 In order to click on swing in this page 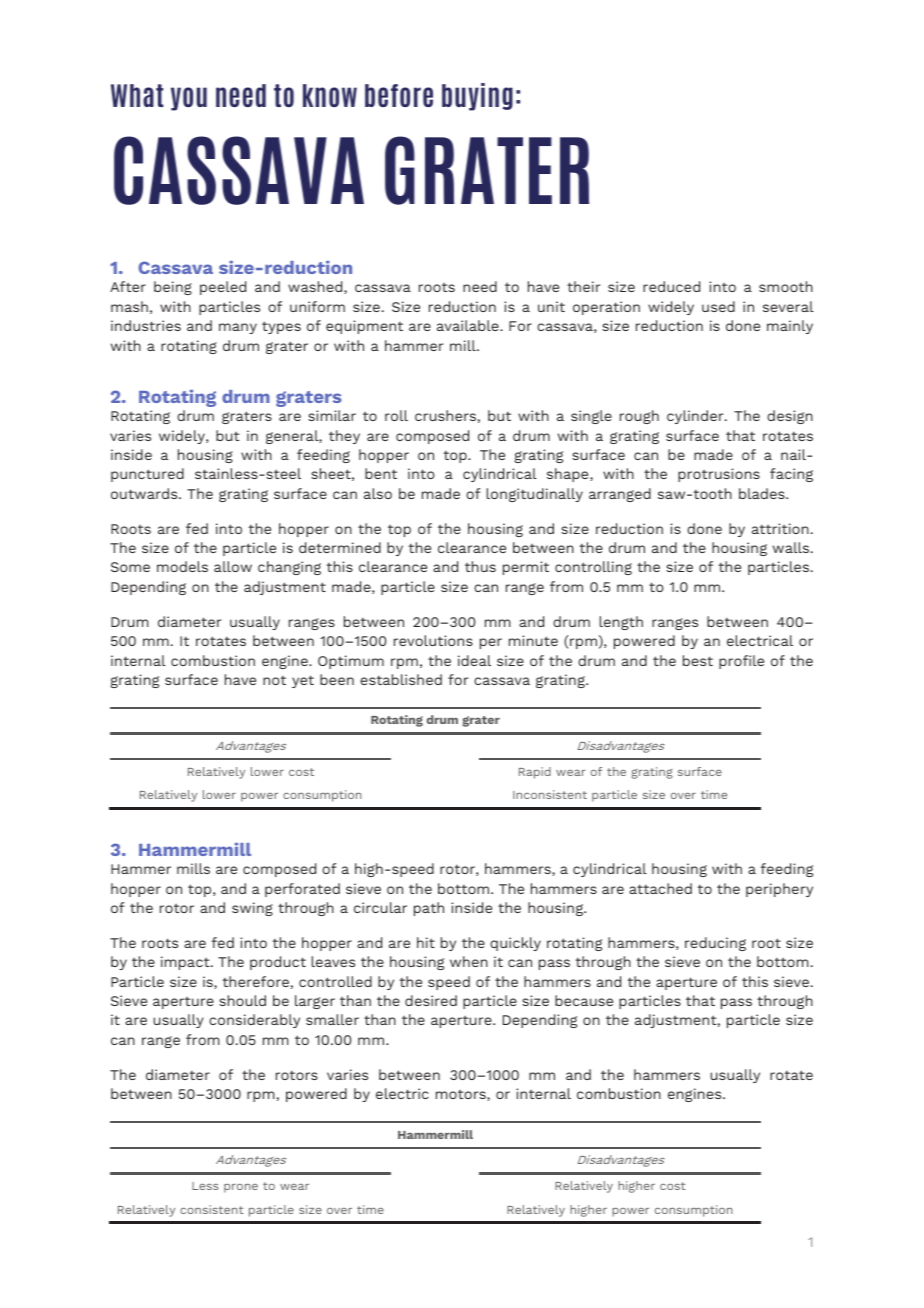, I will do `click(252, 909)`.
